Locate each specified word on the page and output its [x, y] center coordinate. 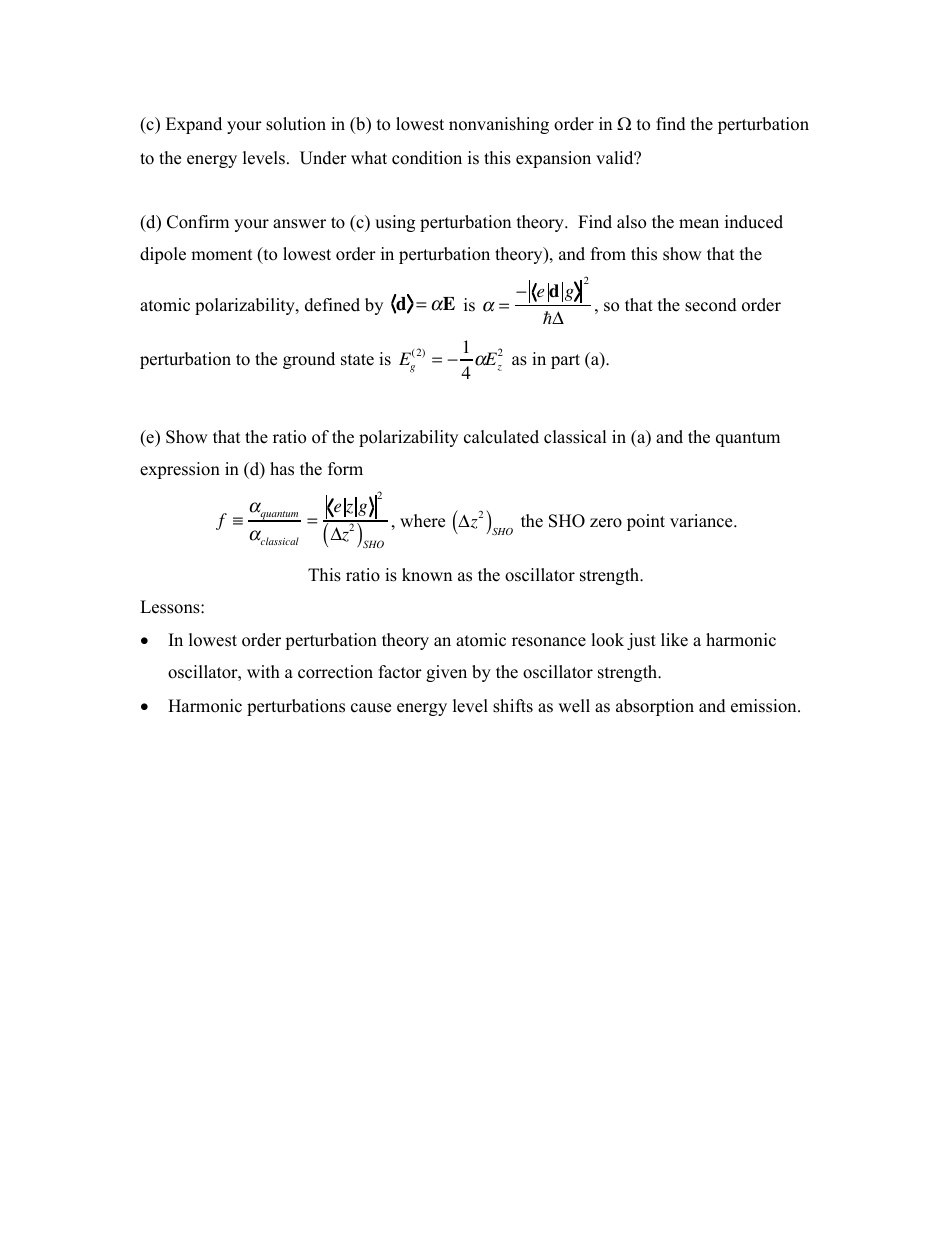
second [711, 305]
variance [702, 521]
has [282, 469]
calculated [501, 437]
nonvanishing [499, 125]
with [263, 671]
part [565, 361]
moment [222, 255]
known [427, 575]
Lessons [171, 607]
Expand [194, 125]
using [395, 223]
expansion [553, 159]
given [446, 673]
